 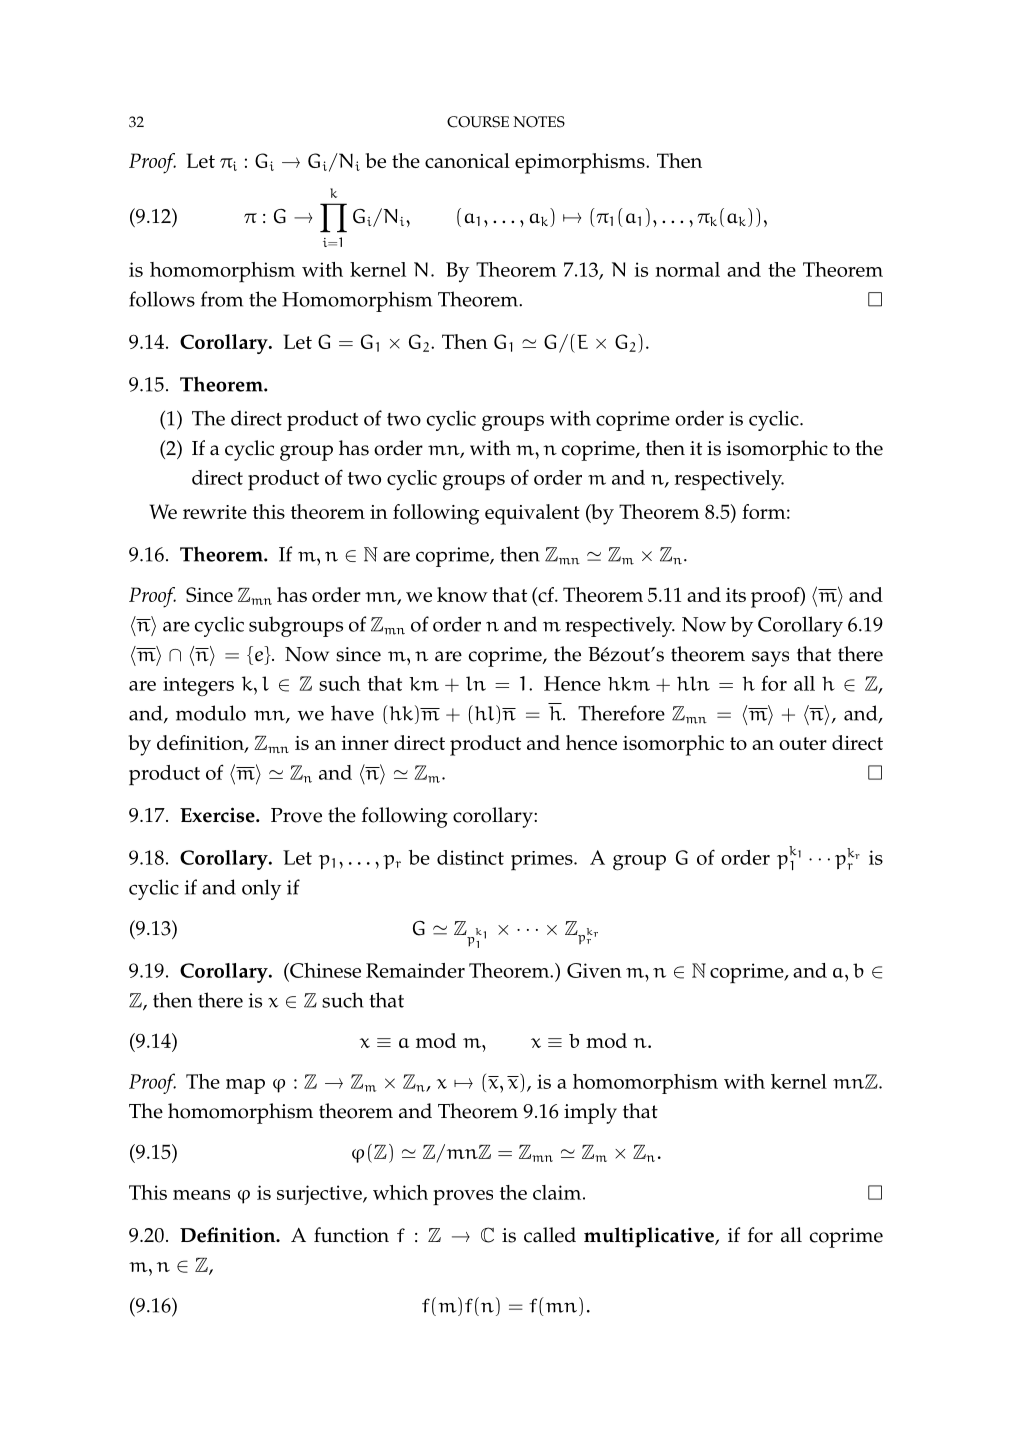 I want to click on only, so click(x=261, y=889).
